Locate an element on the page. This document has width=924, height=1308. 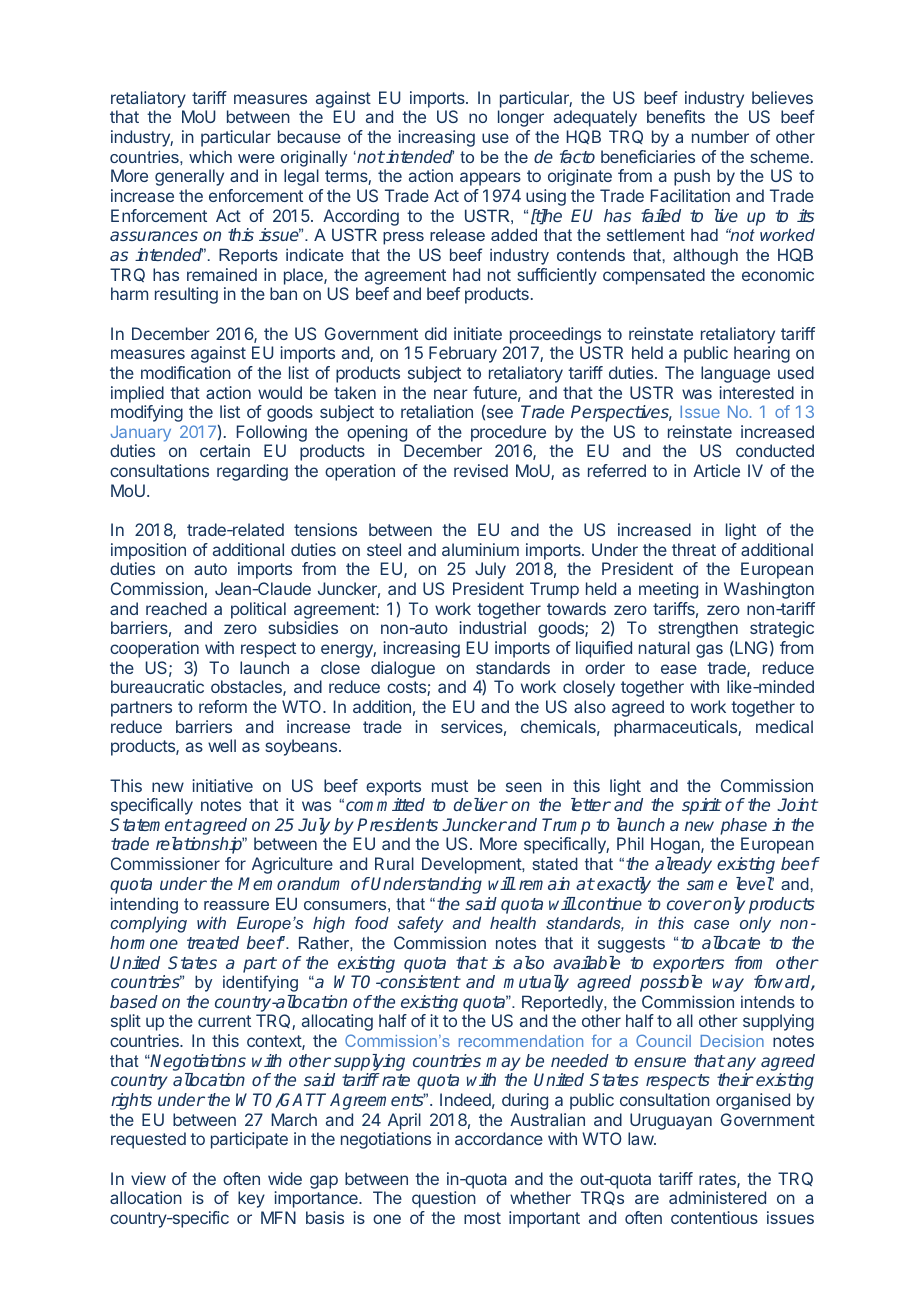
modification is located at coordinates (186, 372).
